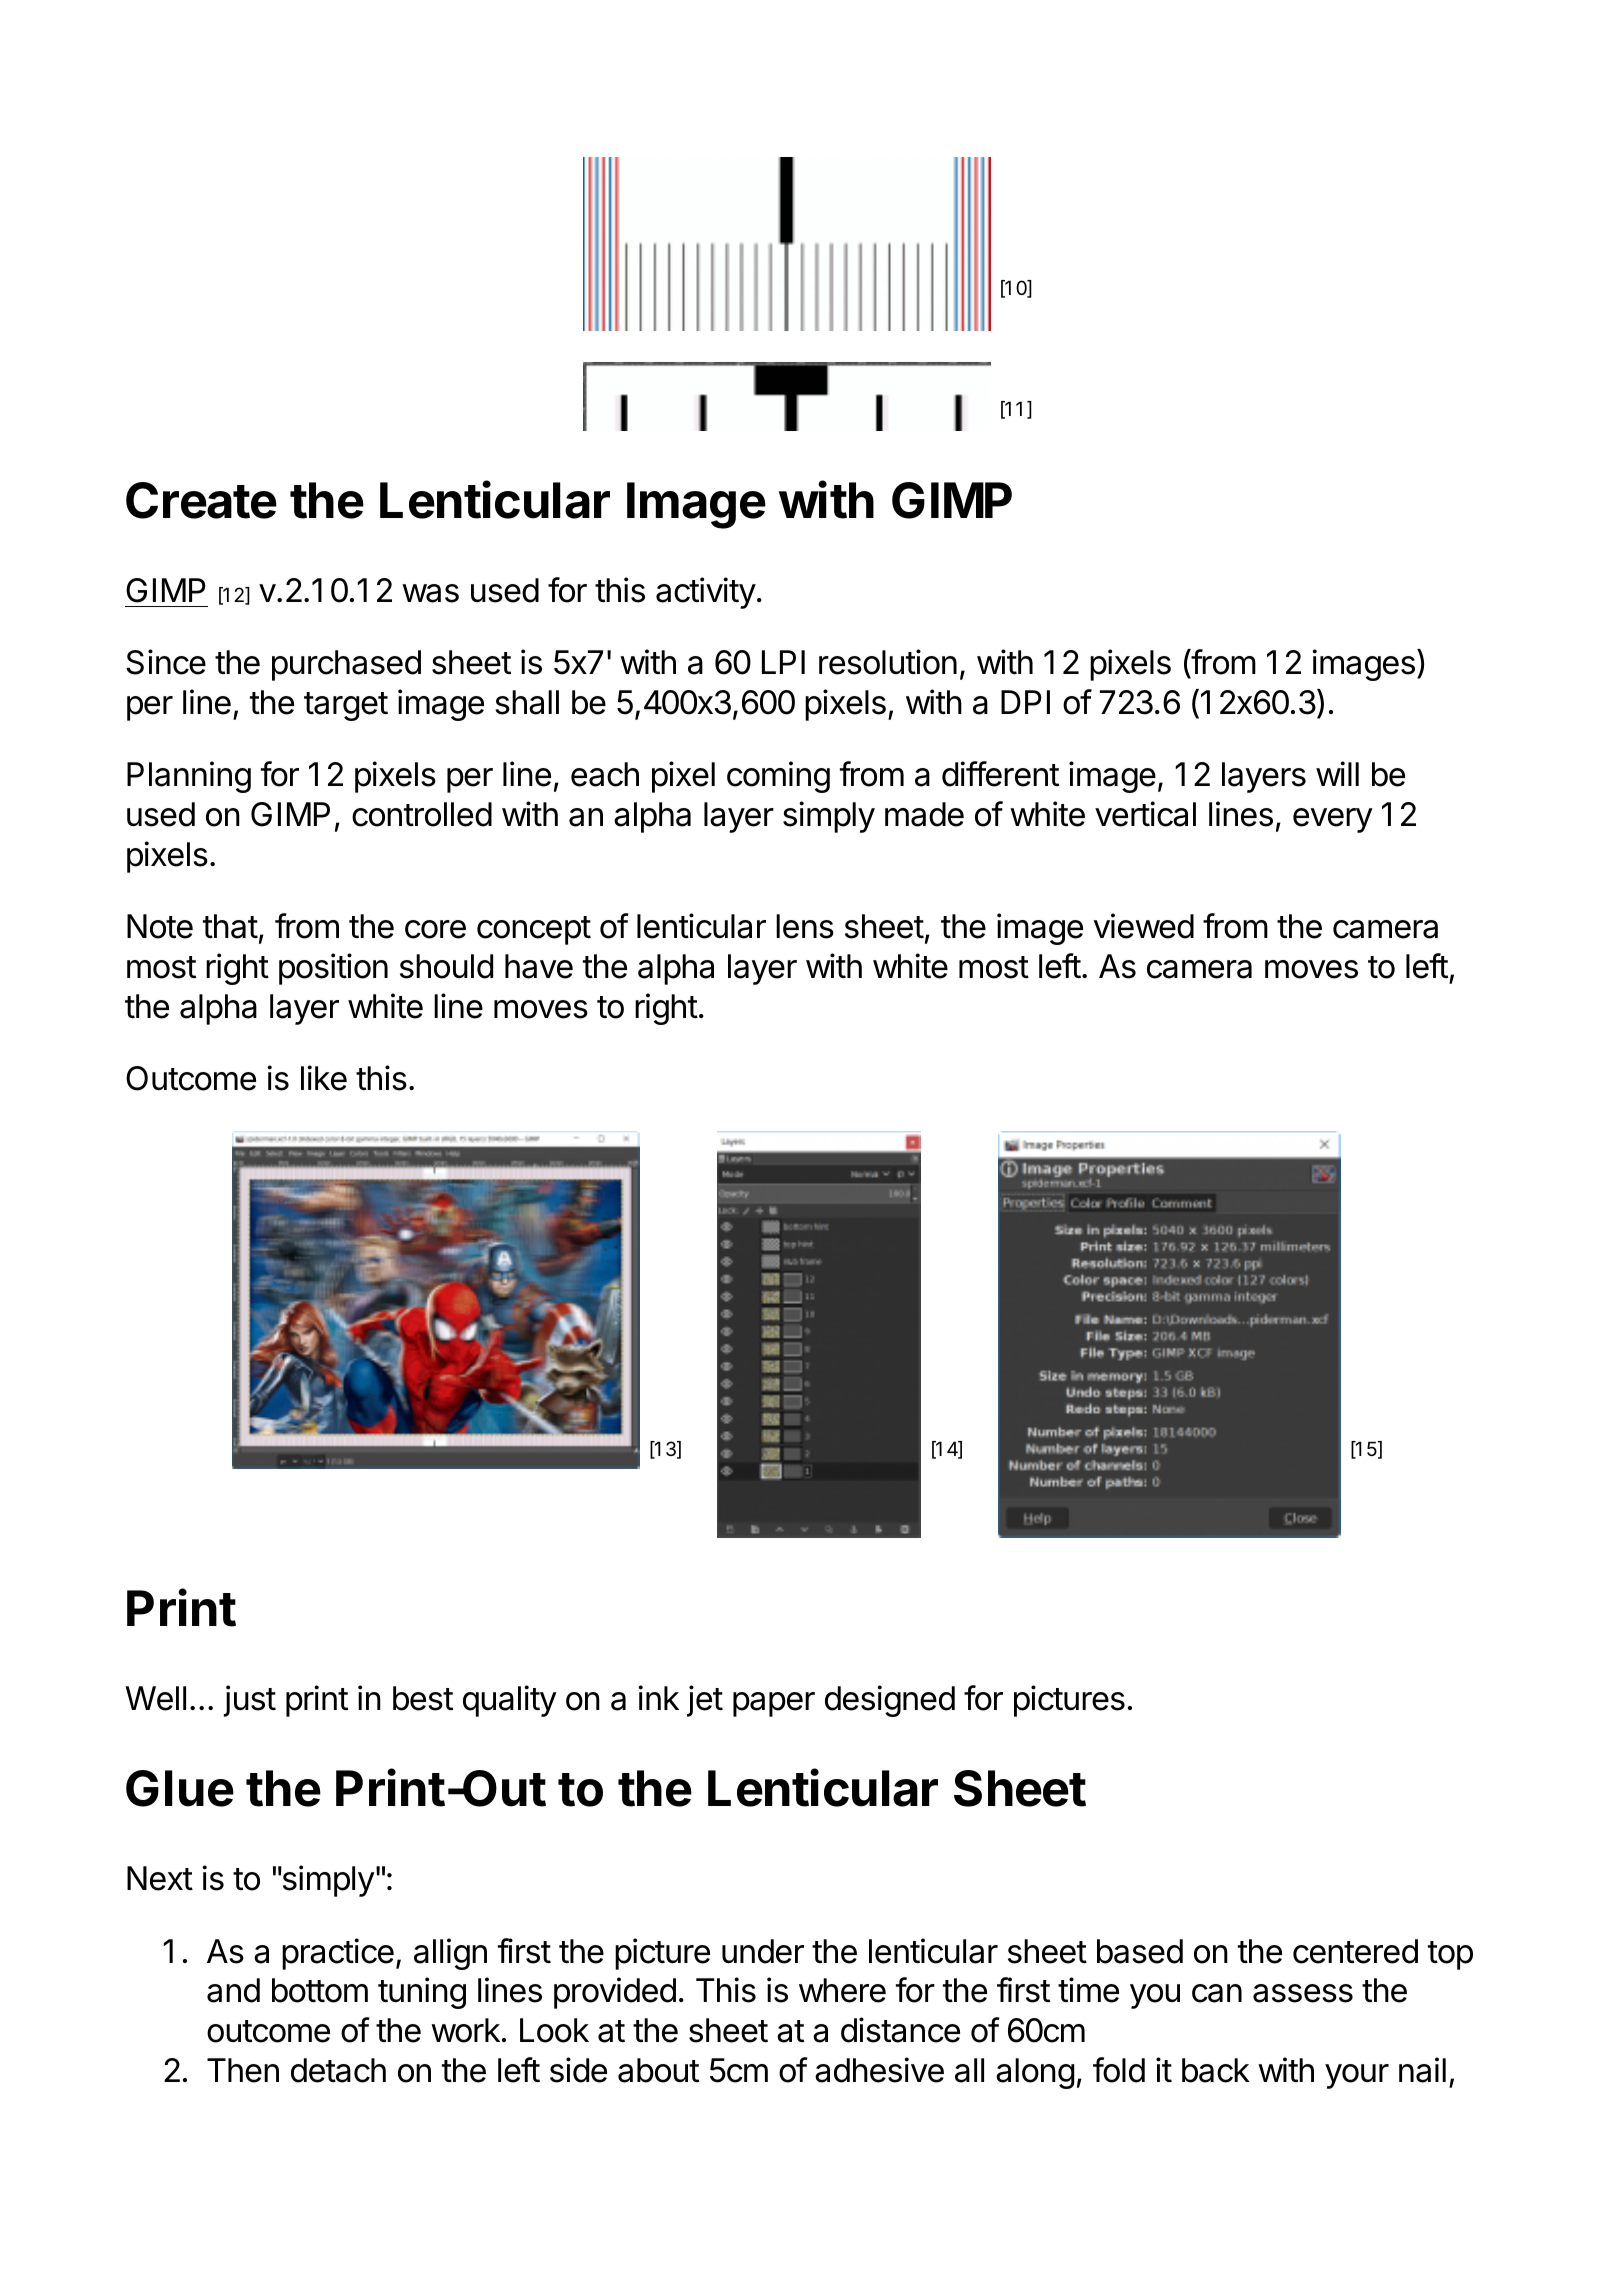 The image size is (1615, 2284). Describe the element at coordinates (201, 500) in the document. I see `Create` at that location.
